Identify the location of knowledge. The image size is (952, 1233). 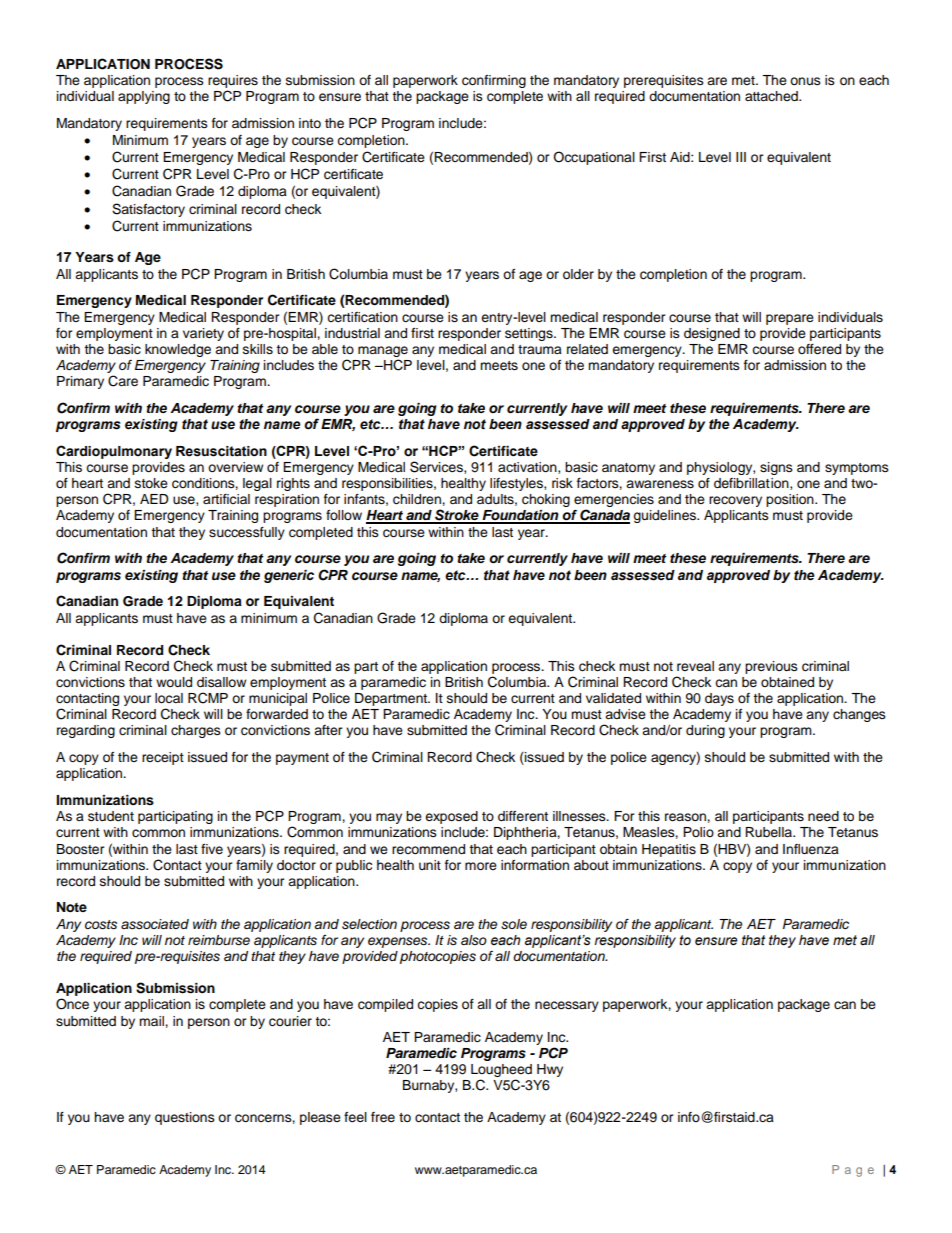
(178, 350).
